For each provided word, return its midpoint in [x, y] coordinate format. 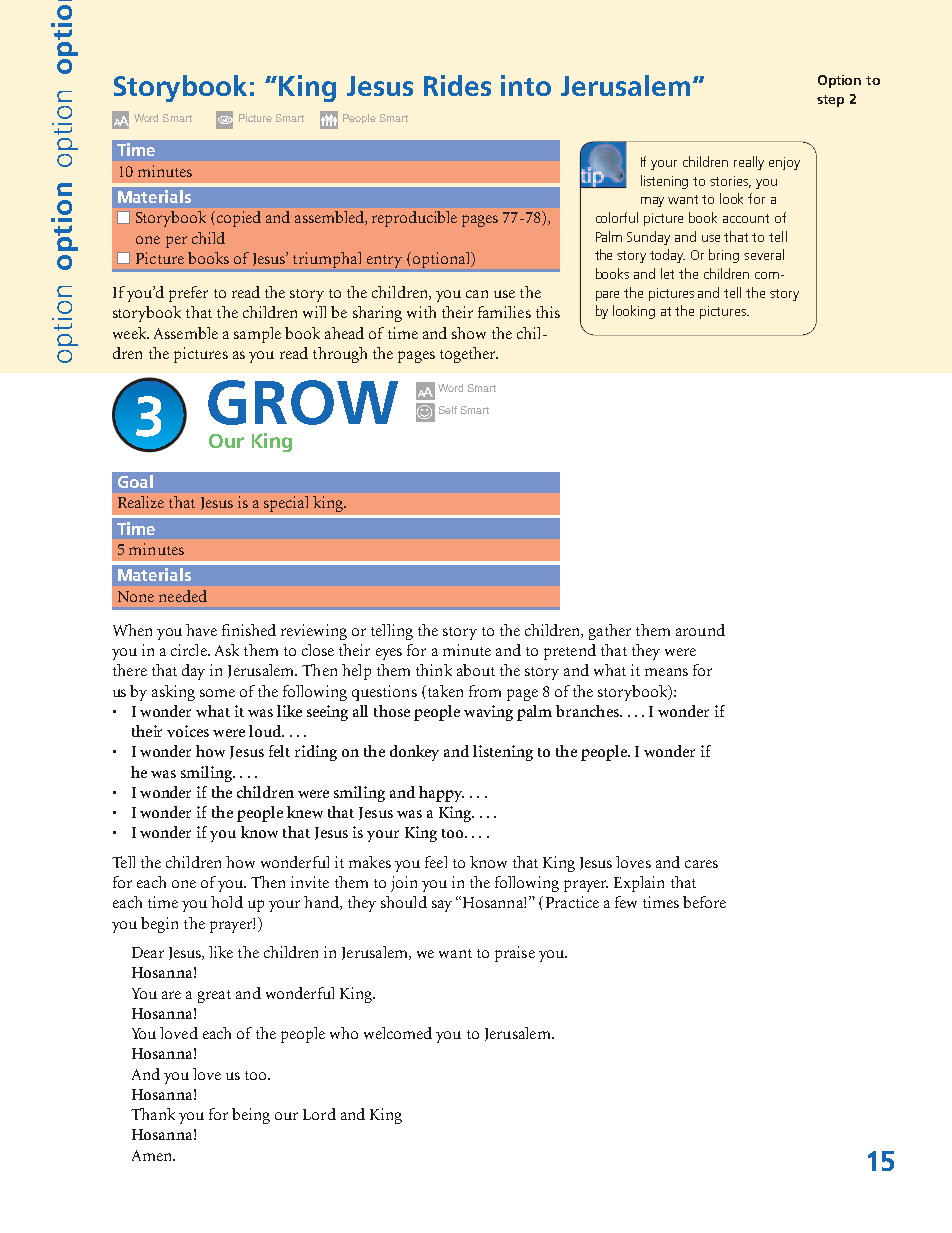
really [749, 163]
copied [237, 219]
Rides [457, 85]
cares [701, 864]
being [251, 1116]
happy [441, 794]
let [667, 273]
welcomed [398, 1033]
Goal [135, 481]
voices [188, 731]
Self [448, 410]
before [704, 902]
